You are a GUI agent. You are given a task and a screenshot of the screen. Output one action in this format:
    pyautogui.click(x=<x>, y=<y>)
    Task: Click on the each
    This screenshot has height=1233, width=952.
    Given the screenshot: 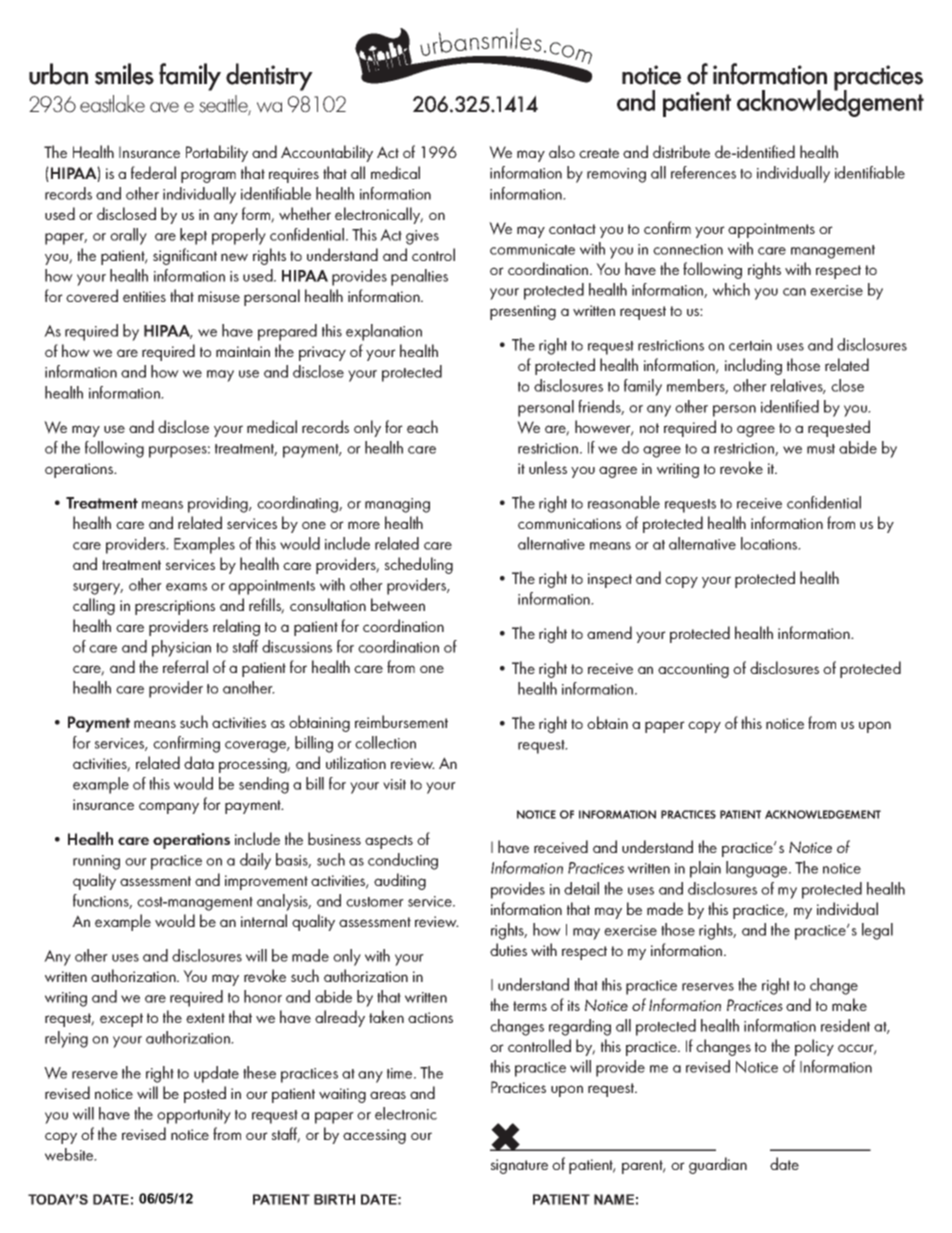 What is the action you would take?
    pyautogui.click(x=422, y=426)
